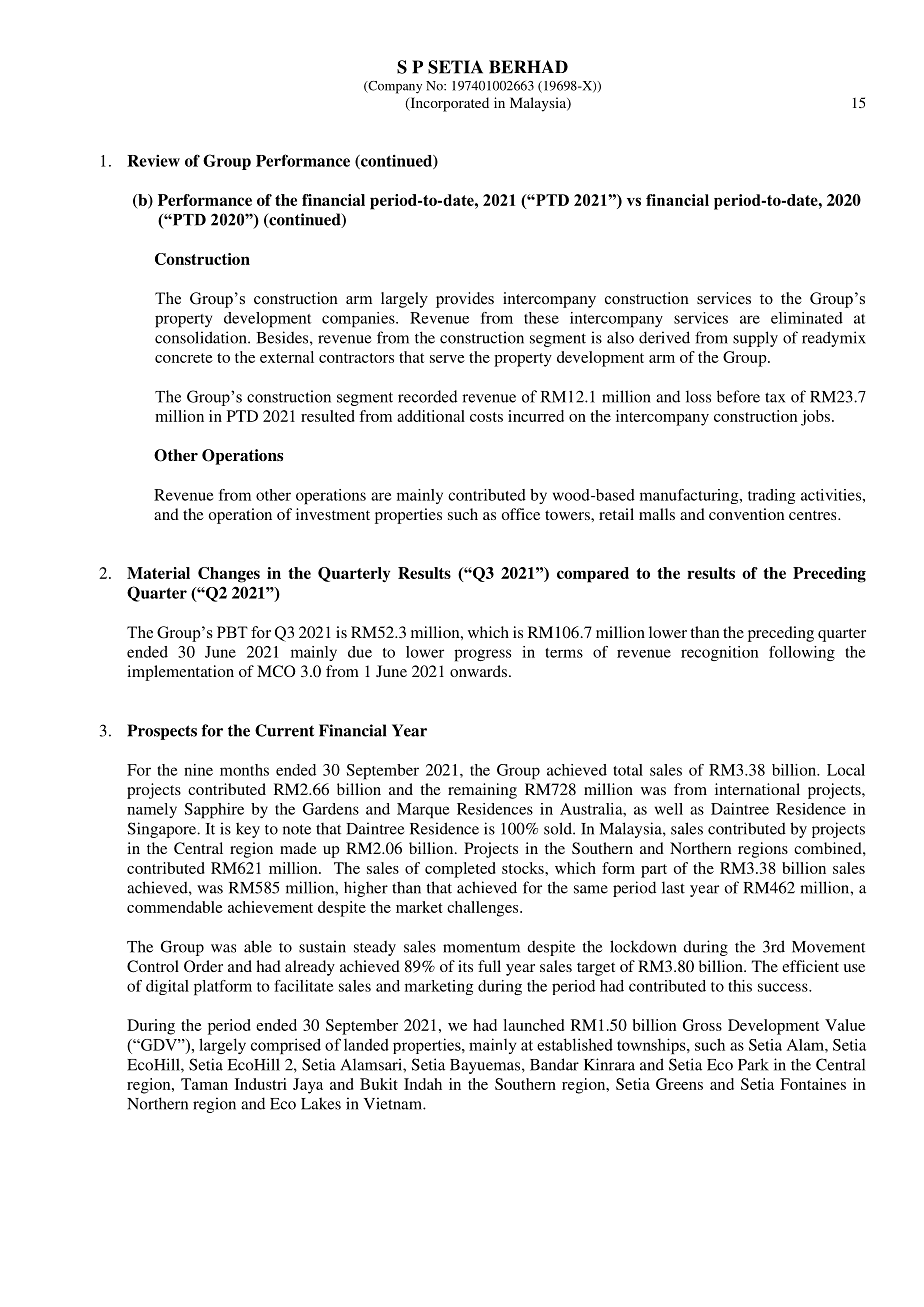 This page has height=1307, width=924. Describe the element at coordinates (528, 67) in the page. I see `BERHAD` at that location.
